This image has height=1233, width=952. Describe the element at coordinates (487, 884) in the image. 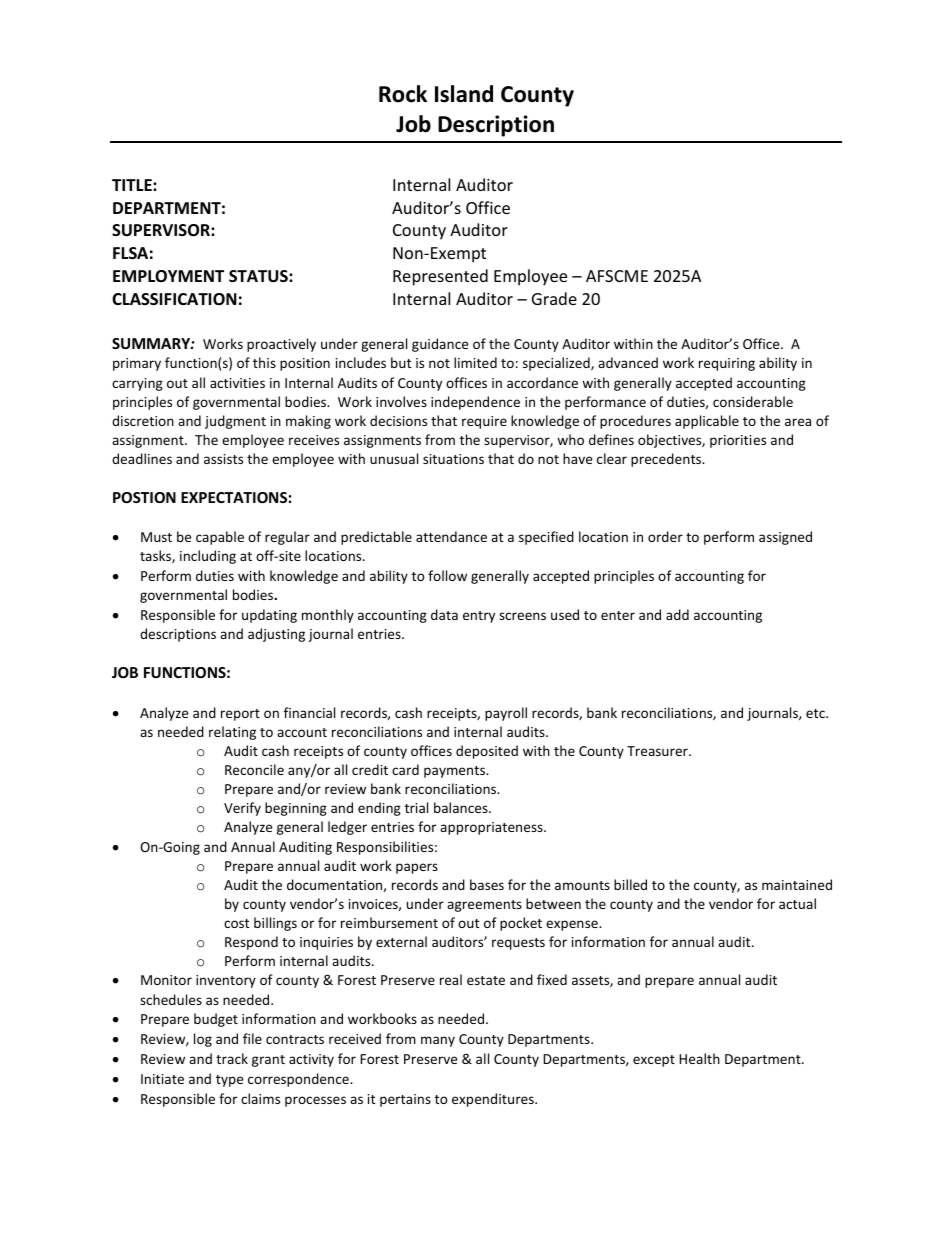

I see `bases` at that location.
